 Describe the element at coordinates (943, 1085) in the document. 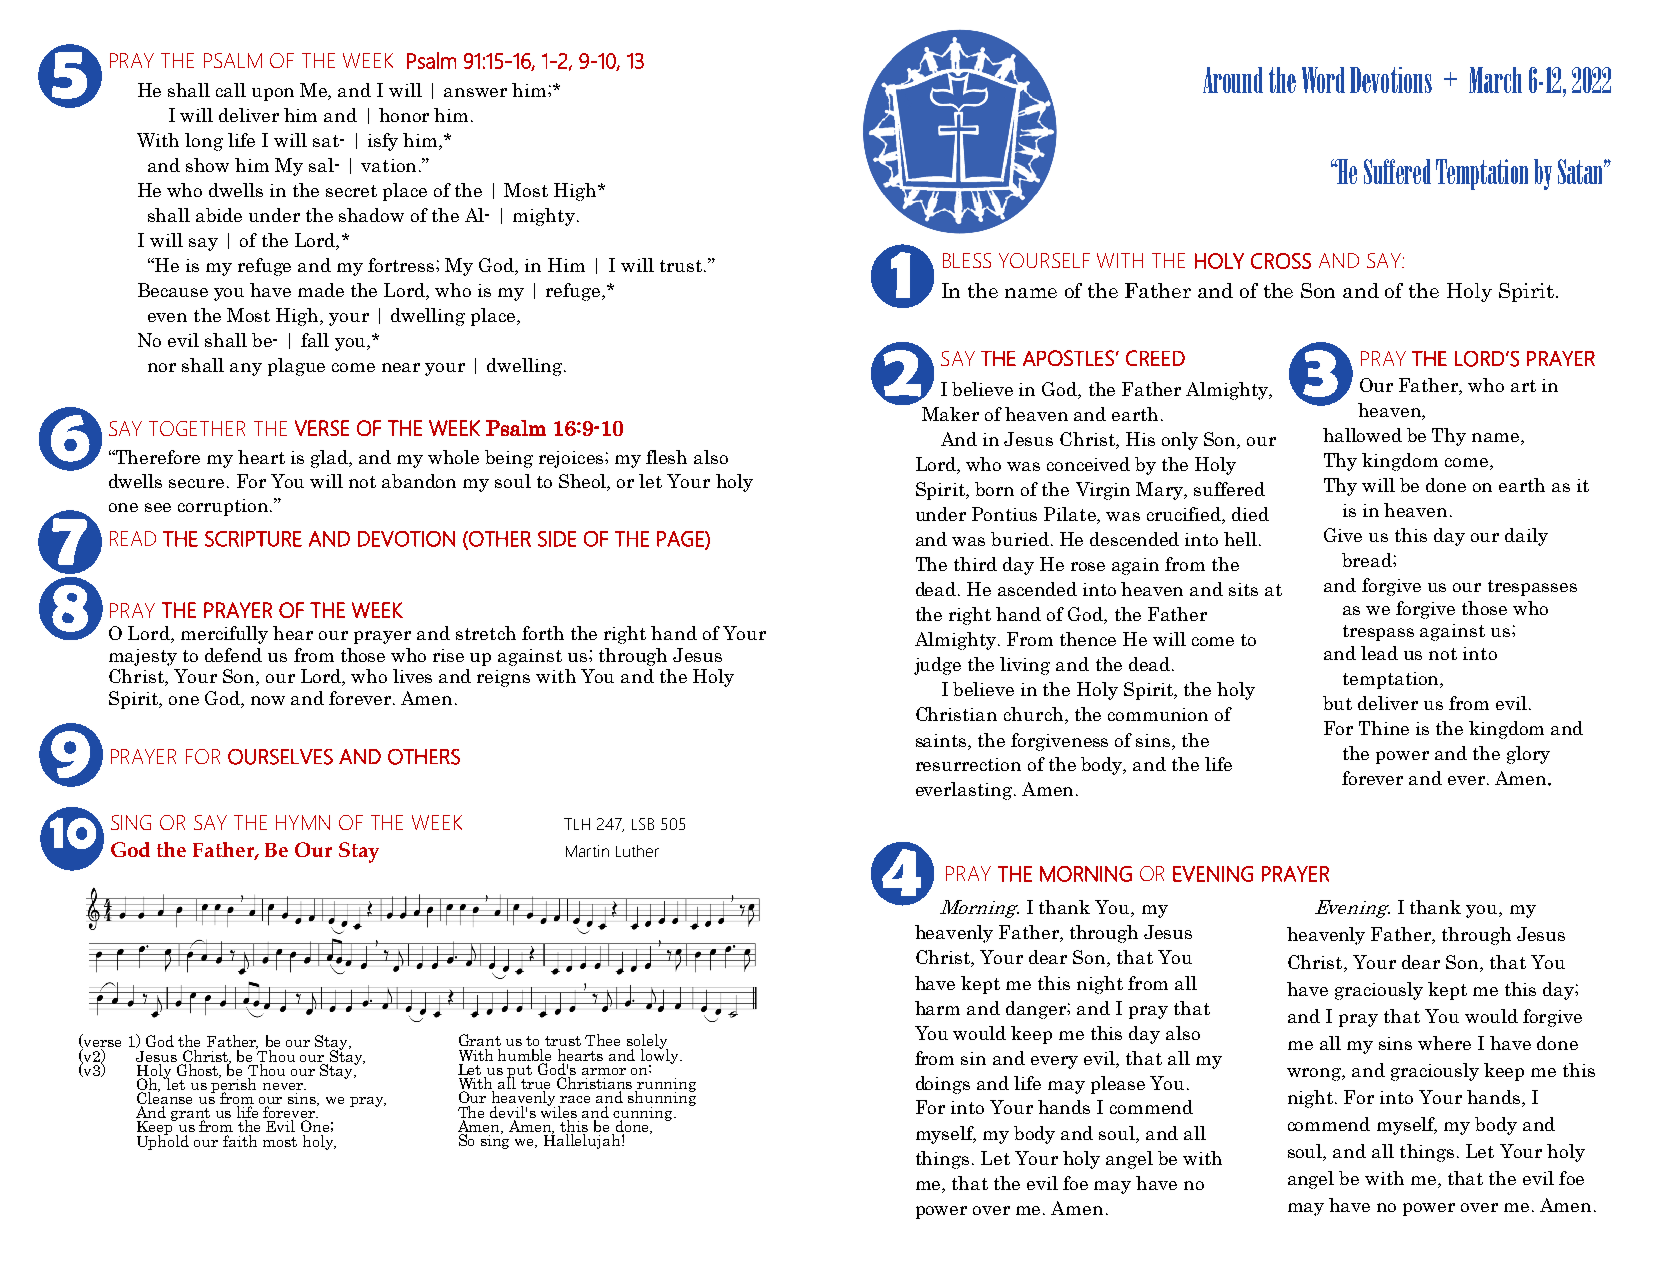

I see `doings` at that location.
